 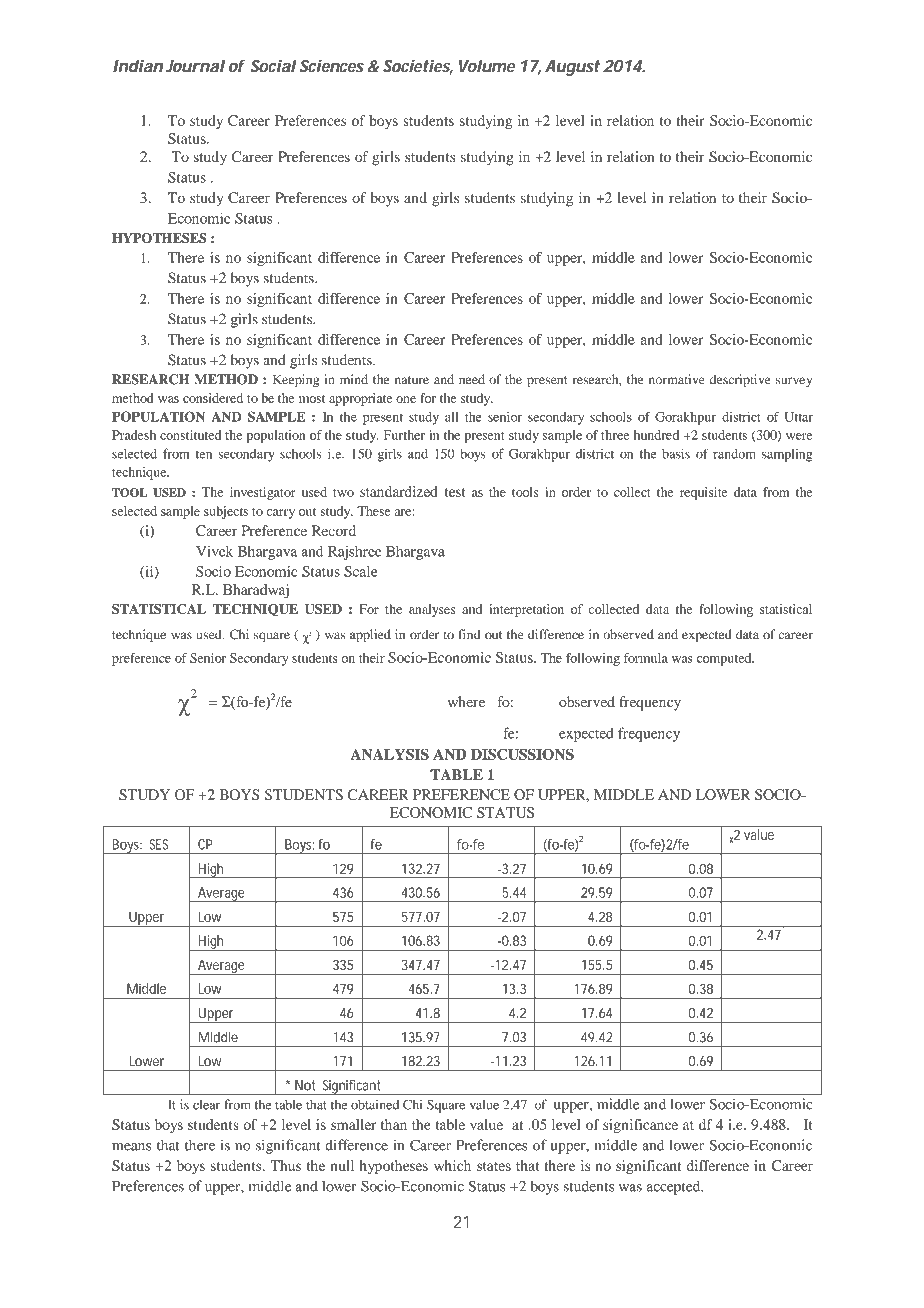 I want to click on descriptive, so click(x=740, y=381).
